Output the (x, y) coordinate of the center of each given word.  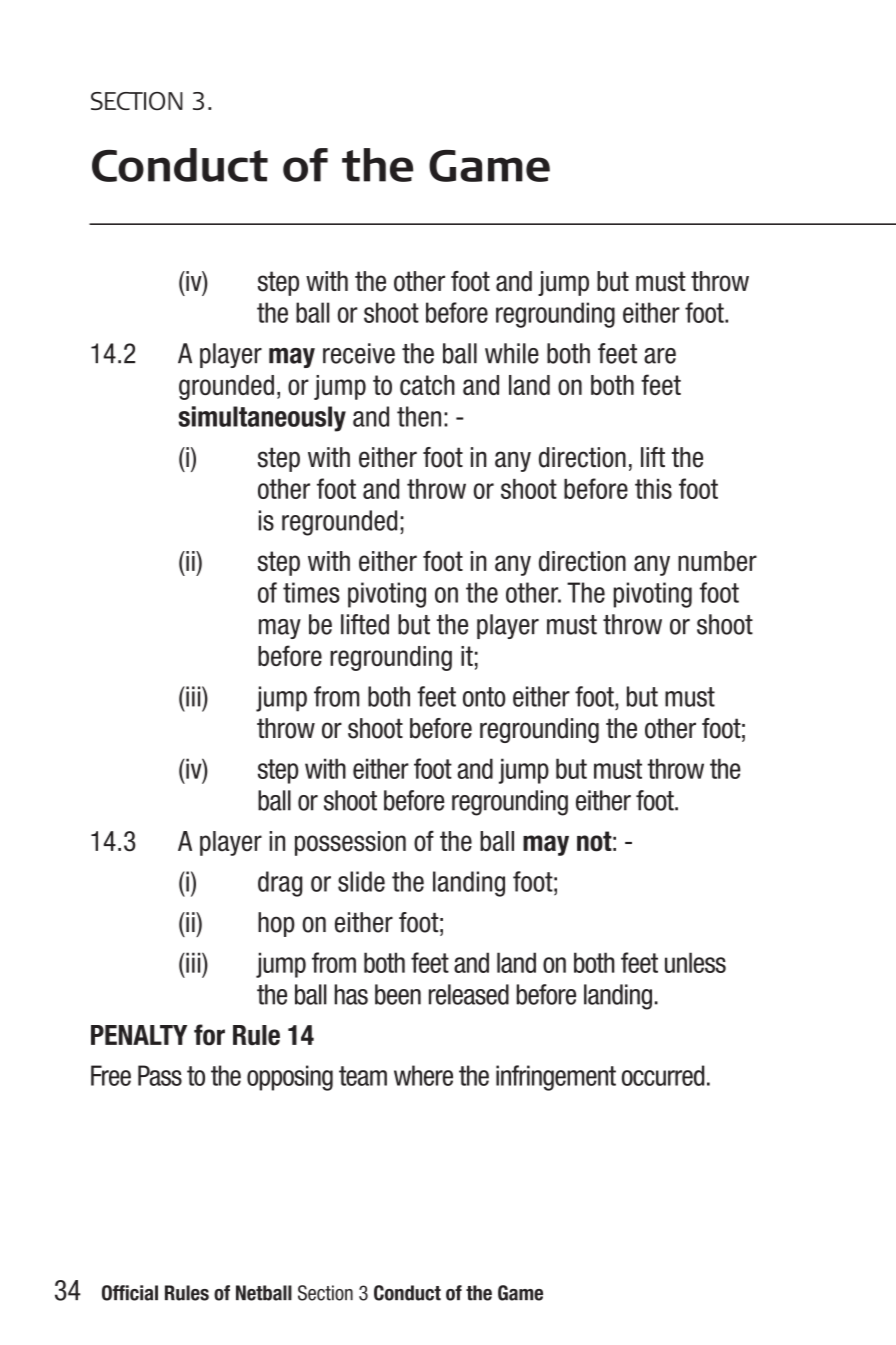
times (311, 592)
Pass (160, 1075)
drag (280, 884)
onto (484, 697)
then (419, 416)
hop (276, 924)
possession (350, 843)
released (469, 994)
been (398, 994)
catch (427, 385)
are (660, 356)
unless (695, 962)
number (717, 561)
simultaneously (262, 419)
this (653, 489)
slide (361, 881)
